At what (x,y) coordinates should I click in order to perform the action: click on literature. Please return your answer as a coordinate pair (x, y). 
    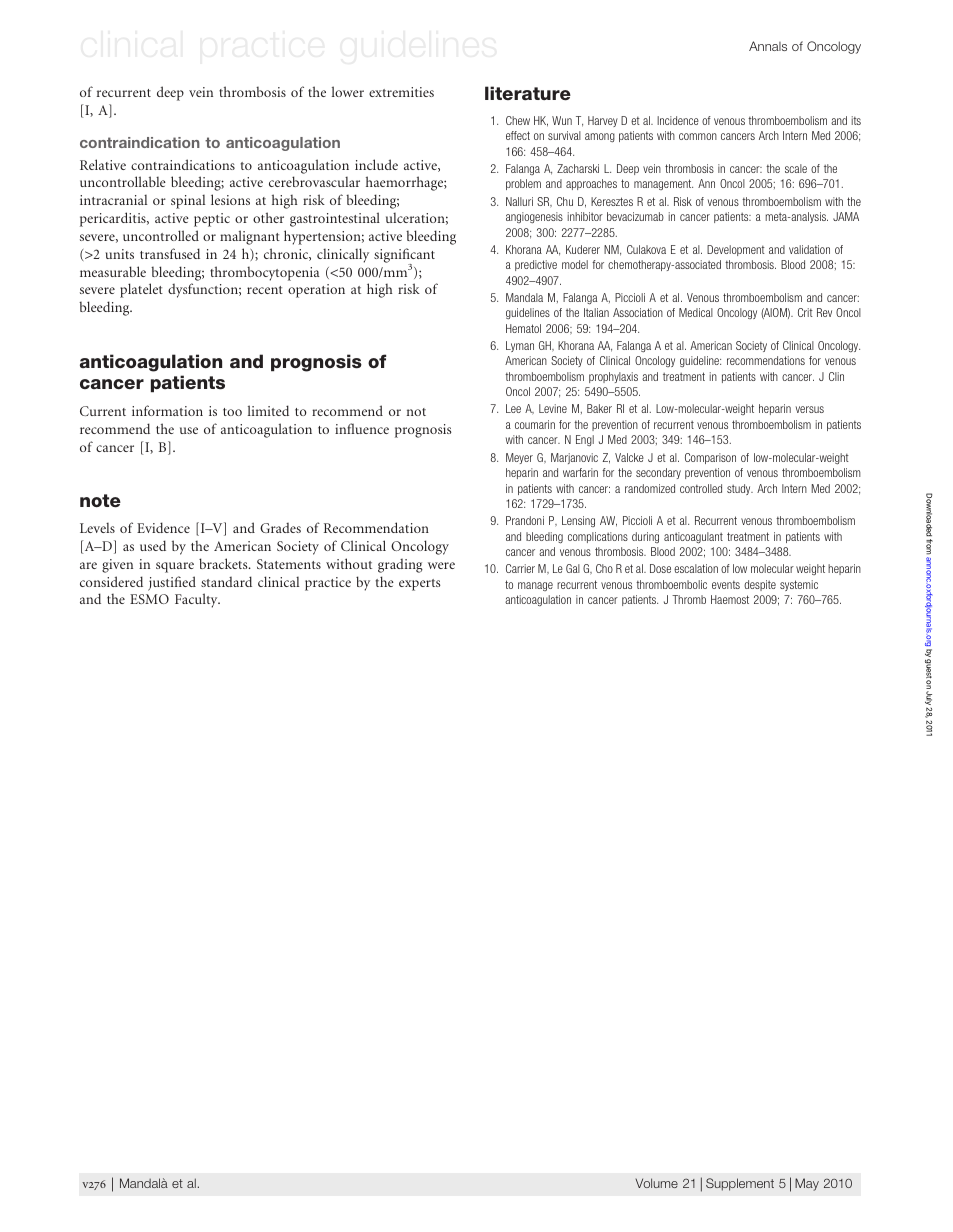
    Looking at the image, I should click on (528, 93).
